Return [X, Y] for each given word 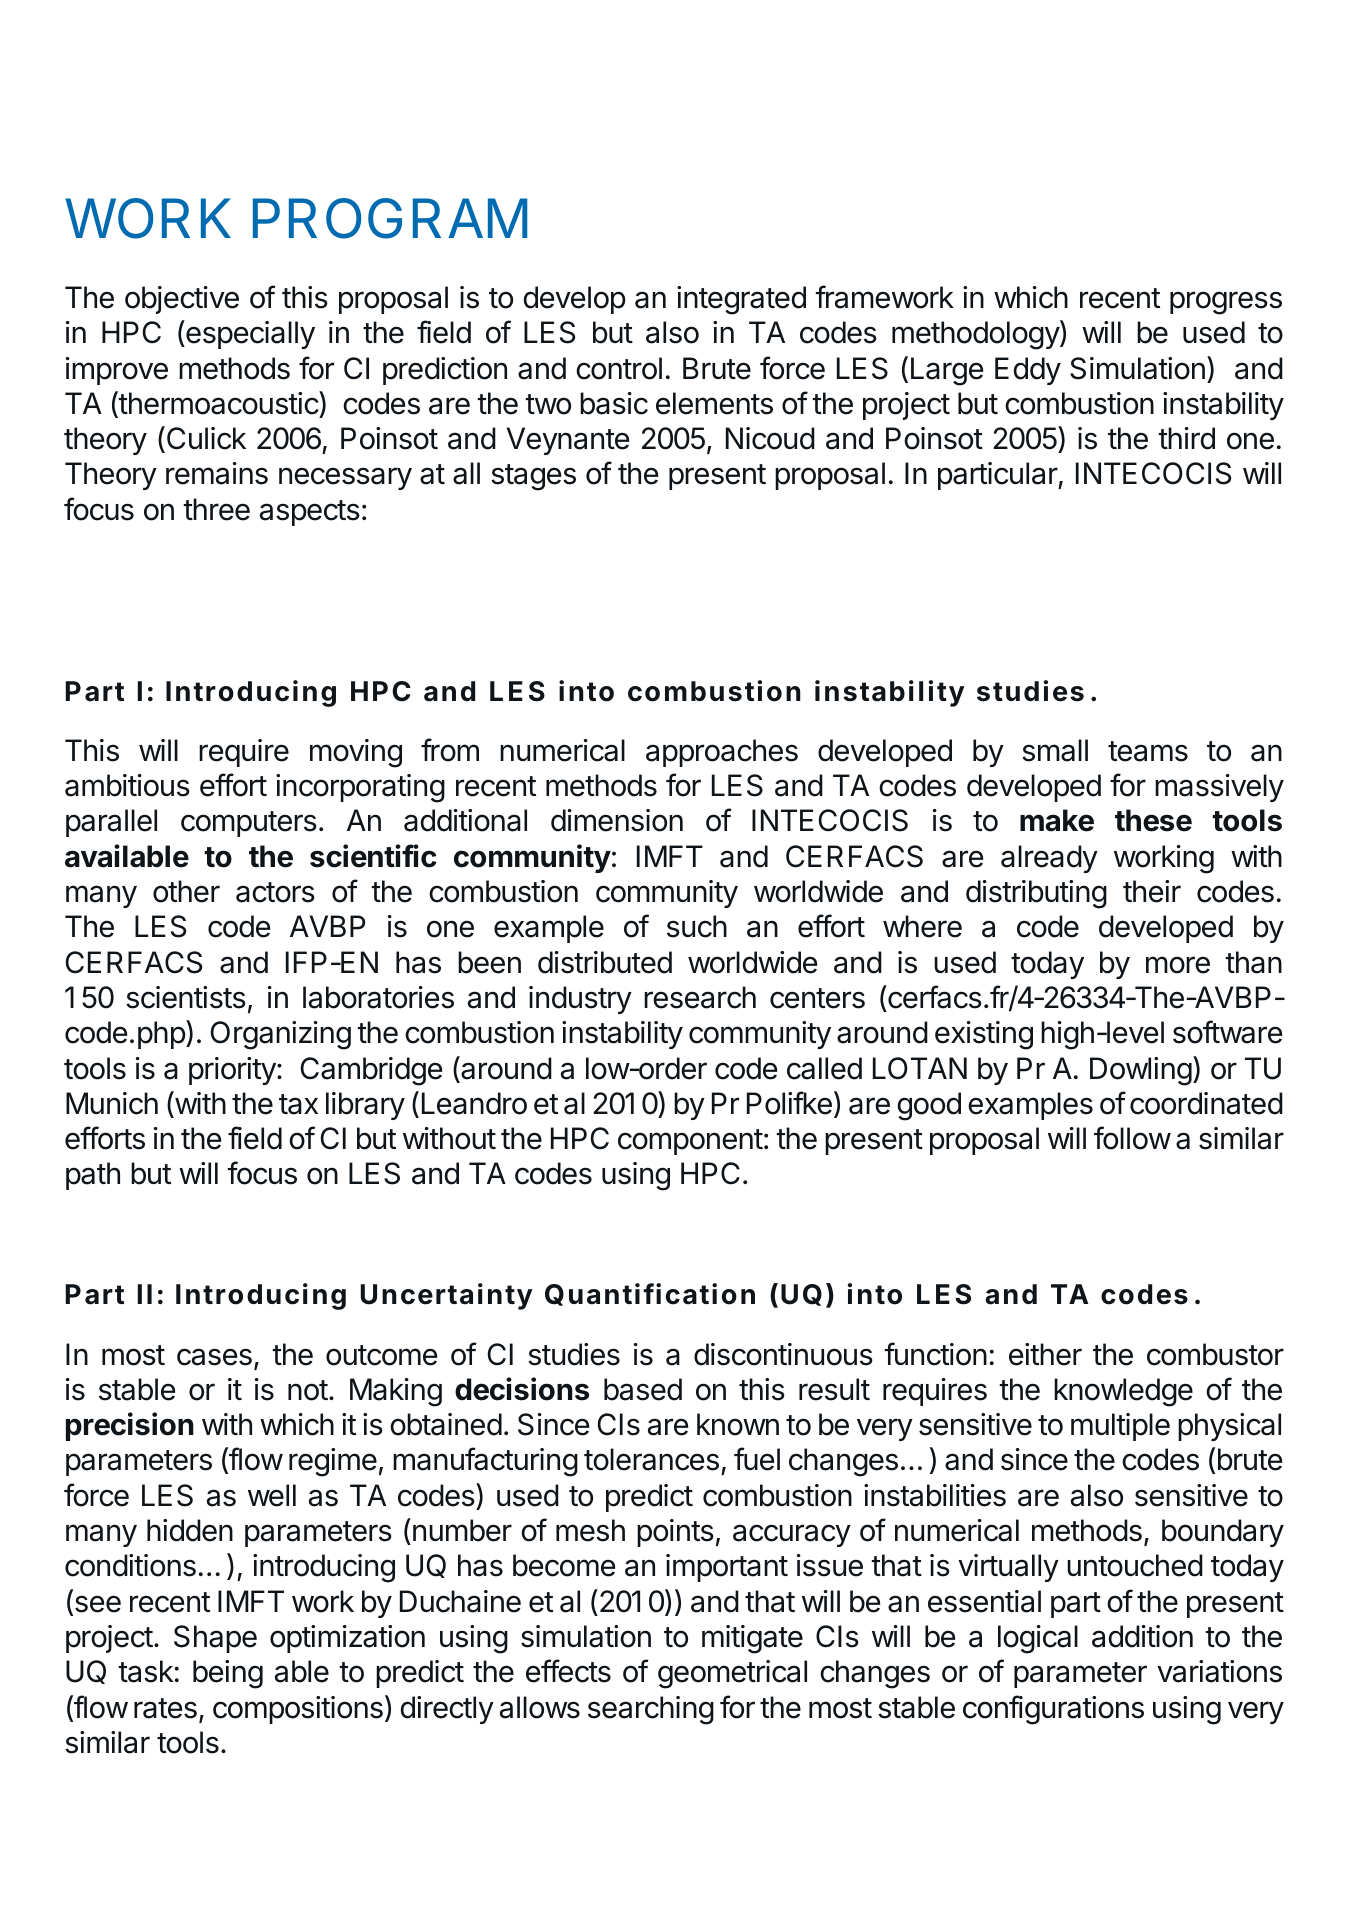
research [700, 997]
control [619, 368]
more [1178, 965]
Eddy [1028, 371]
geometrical [732, 1674]
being [228, 1674]
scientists [186, 997]
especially [249, 334]
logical [1038, 1639]
